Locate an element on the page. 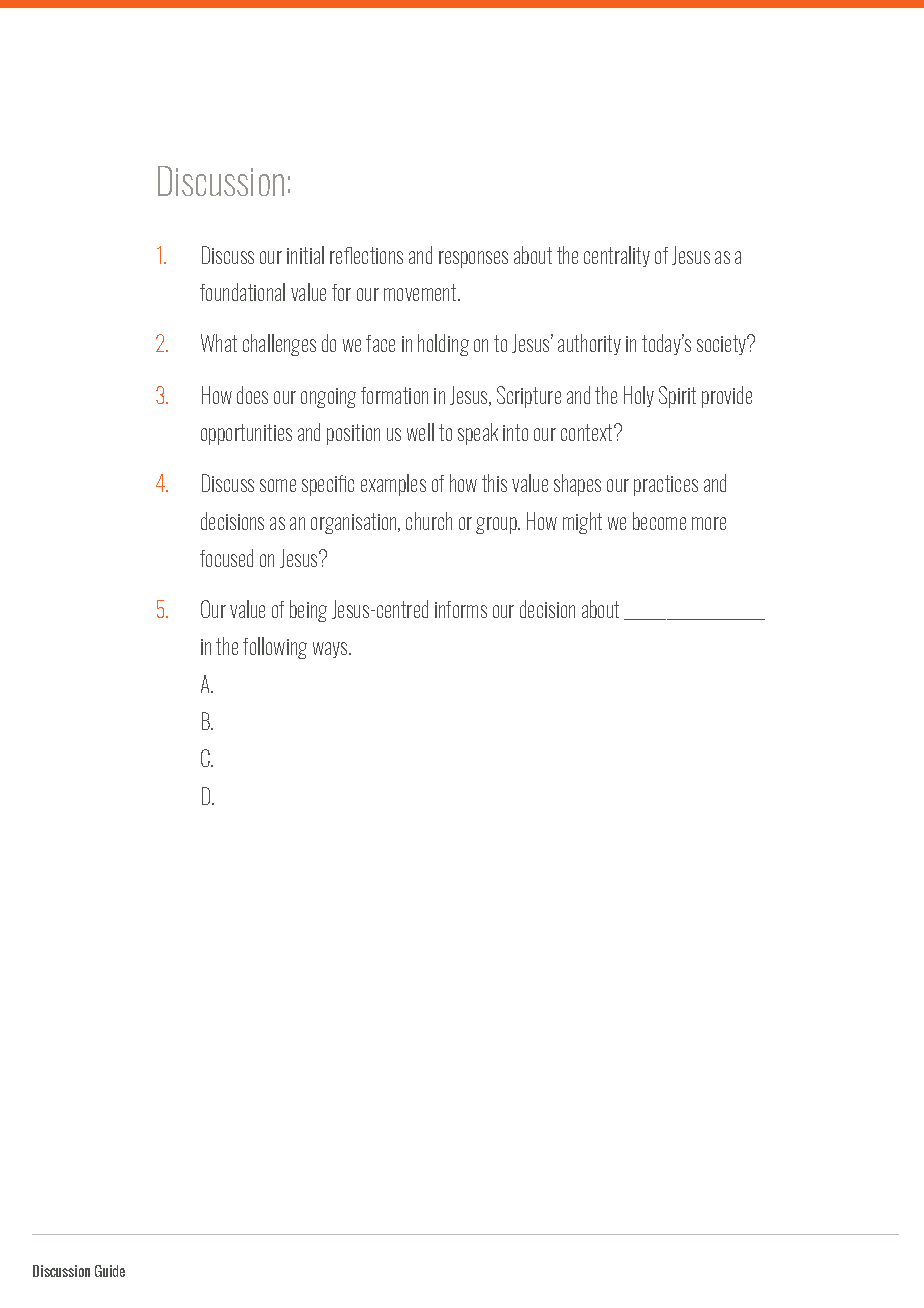 The image size is (924, 1308). centrality is located at coordinates (617, 256).
